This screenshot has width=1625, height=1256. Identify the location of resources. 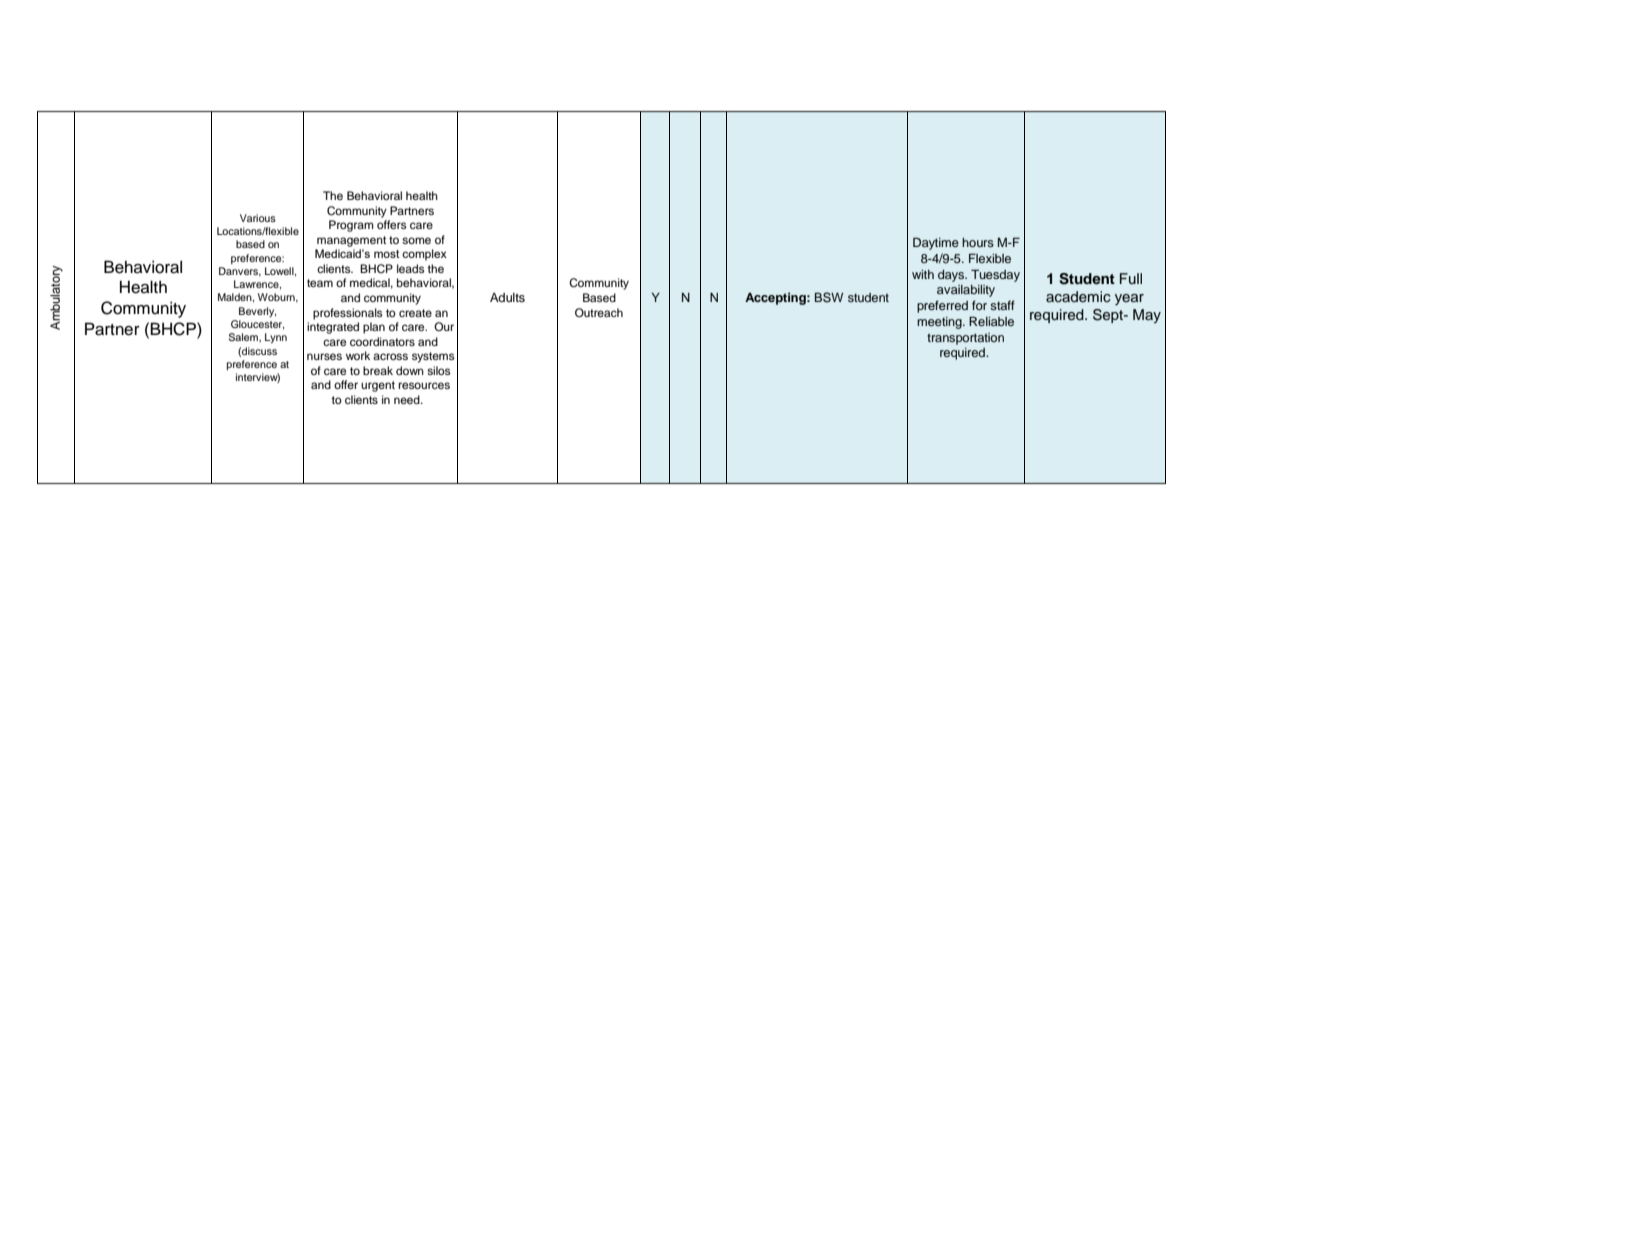
(424, 385).
